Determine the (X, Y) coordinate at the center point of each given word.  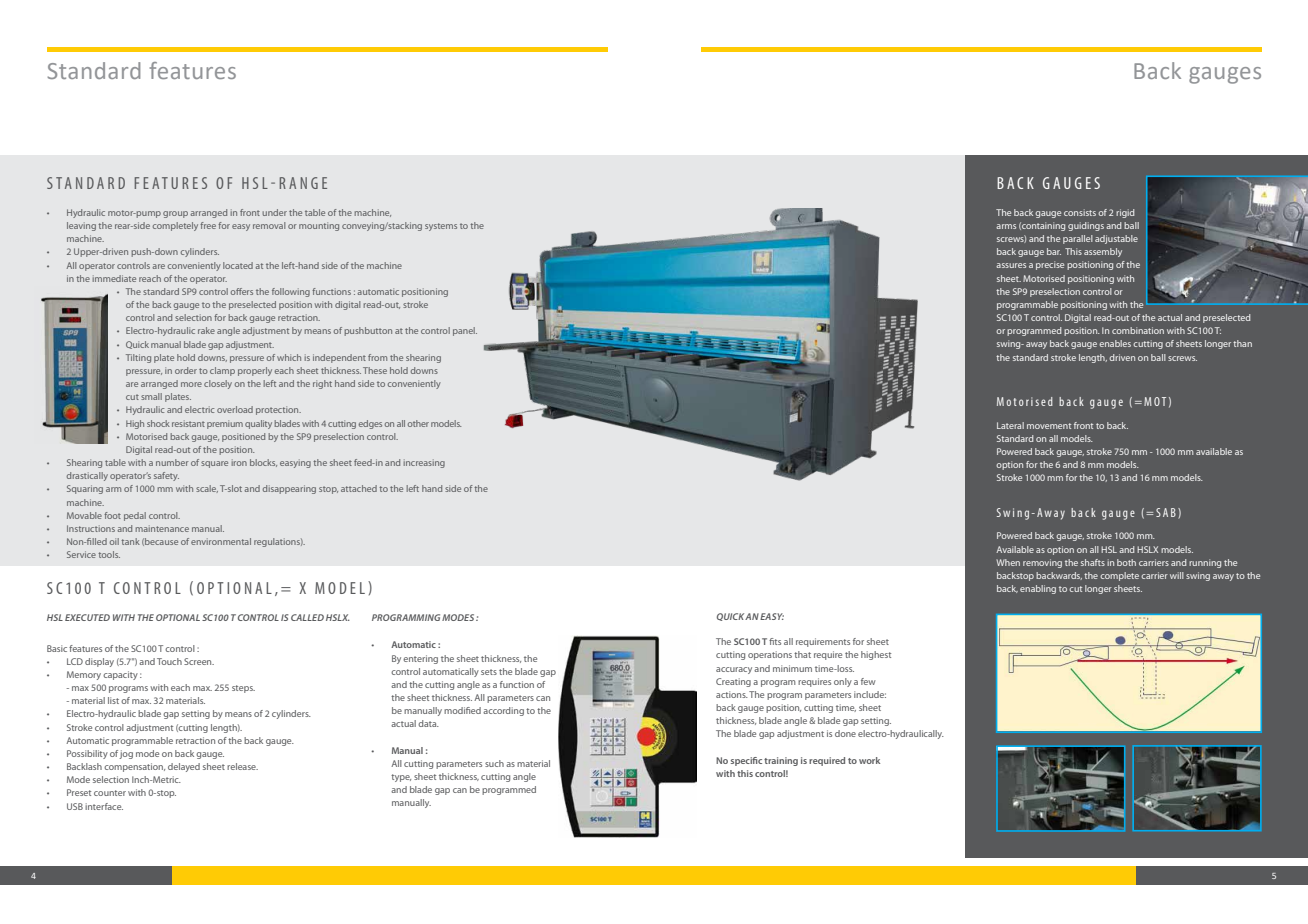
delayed (184, 767)
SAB (1166, 512)
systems (441, 227)
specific (746, 761)
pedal (135, 516)
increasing (424, 463)
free (208, 225)
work (869, 760)
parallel (1078, 239)
